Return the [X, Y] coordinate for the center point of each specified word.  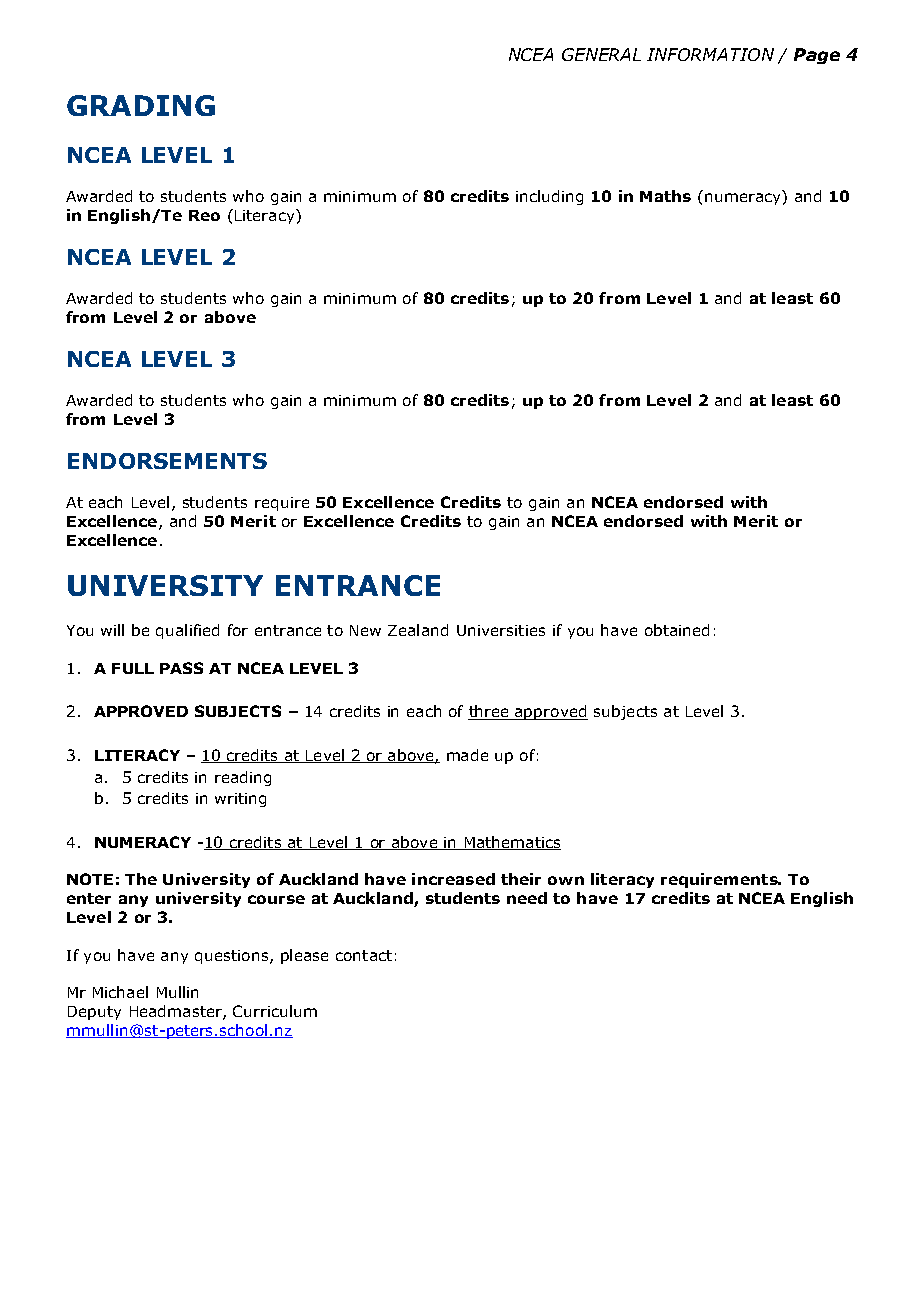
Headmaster [177, 1012]
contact [364, 955]
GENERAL [601, 54]
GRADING [141, 105]
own [566, 880]
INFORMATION [710, 54]
